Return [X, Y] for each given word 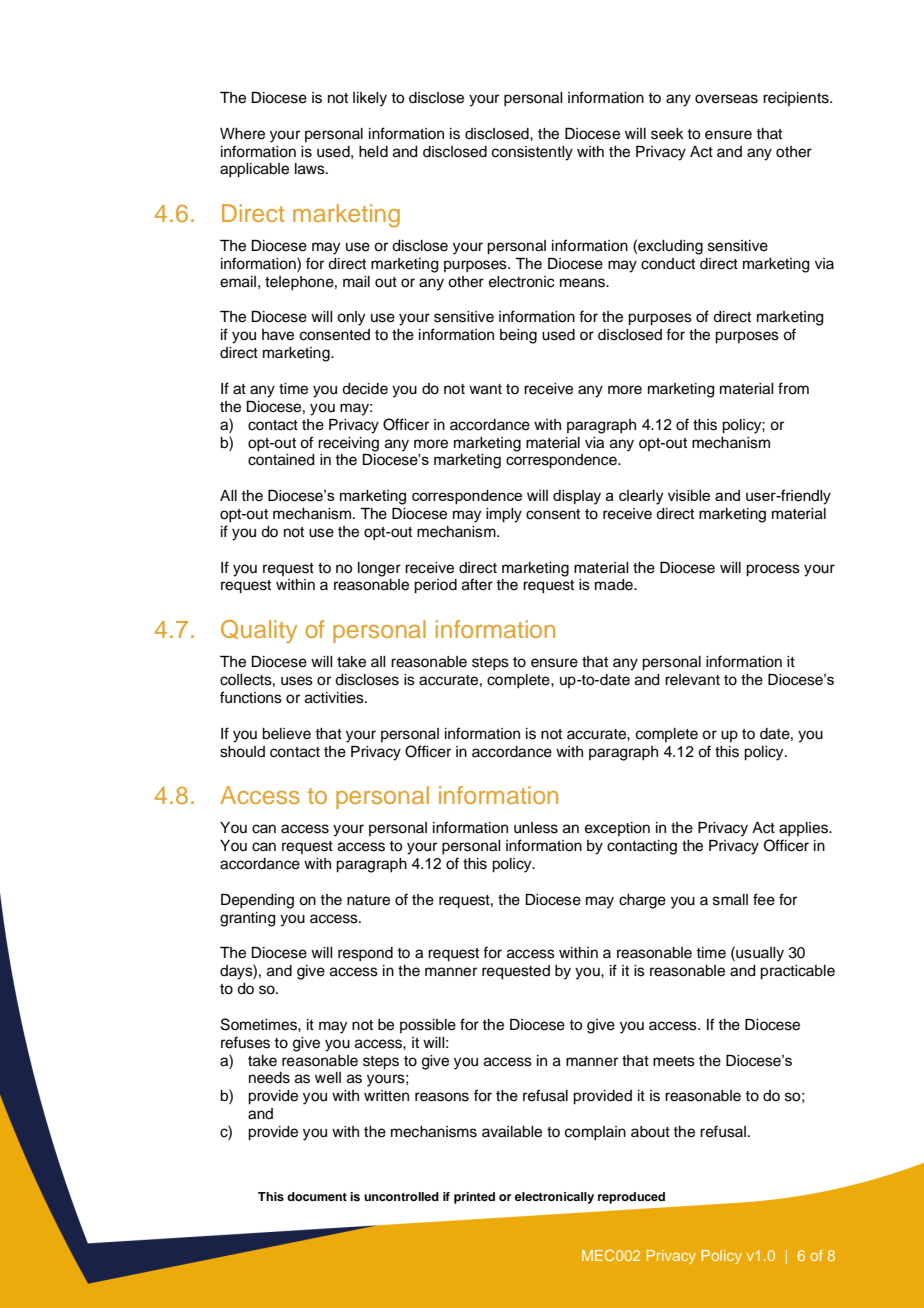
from [793, 388]
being [518, 336]
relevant [692, 680]
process [773, 570]
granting [248, 919]
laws [311, 169]
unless [536, 828]
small [730, 900]
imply [504, 515]
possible [428, 1026]
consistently [532, 153]
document [317, 1196]
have [278, 335]
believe [286, 734]
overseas [726, 99]
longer [379, 569]
